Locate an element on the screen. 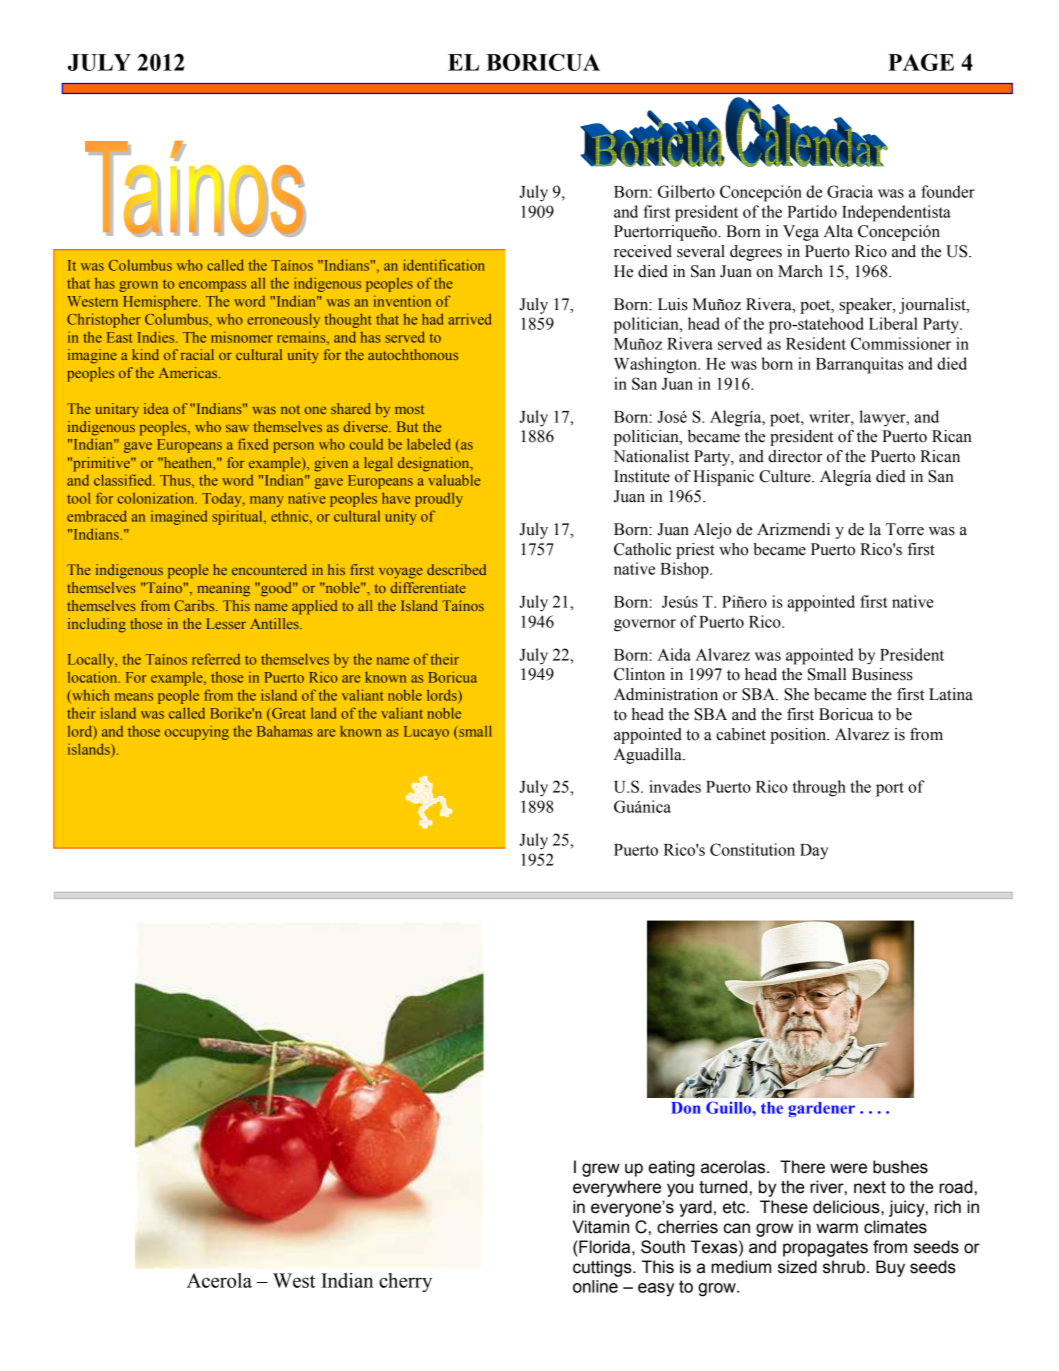 This screenshot has width=1059, height=1371. online is located at coordinates (595, 1286).
